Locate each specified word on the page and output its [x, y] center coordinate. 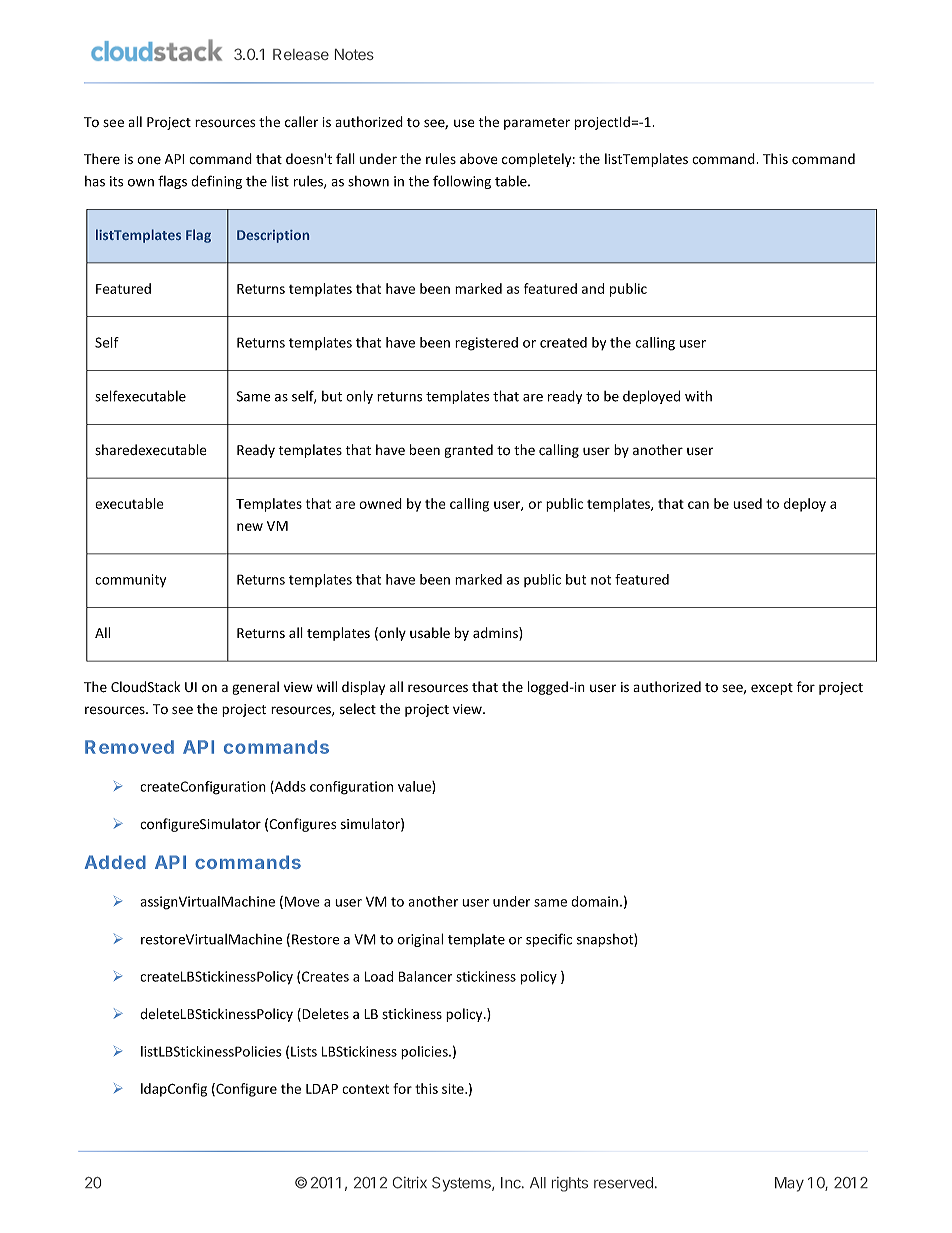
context [365, 1089]
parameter [537, 124]
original [420, 940]
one [149, 160]
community [130, 580]
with [698, 396]
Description [273, 236]
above [479, 158]
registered [486, 344]
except [772, 689]
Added [115, 862]
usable [430, 632]
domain [594, 901]
